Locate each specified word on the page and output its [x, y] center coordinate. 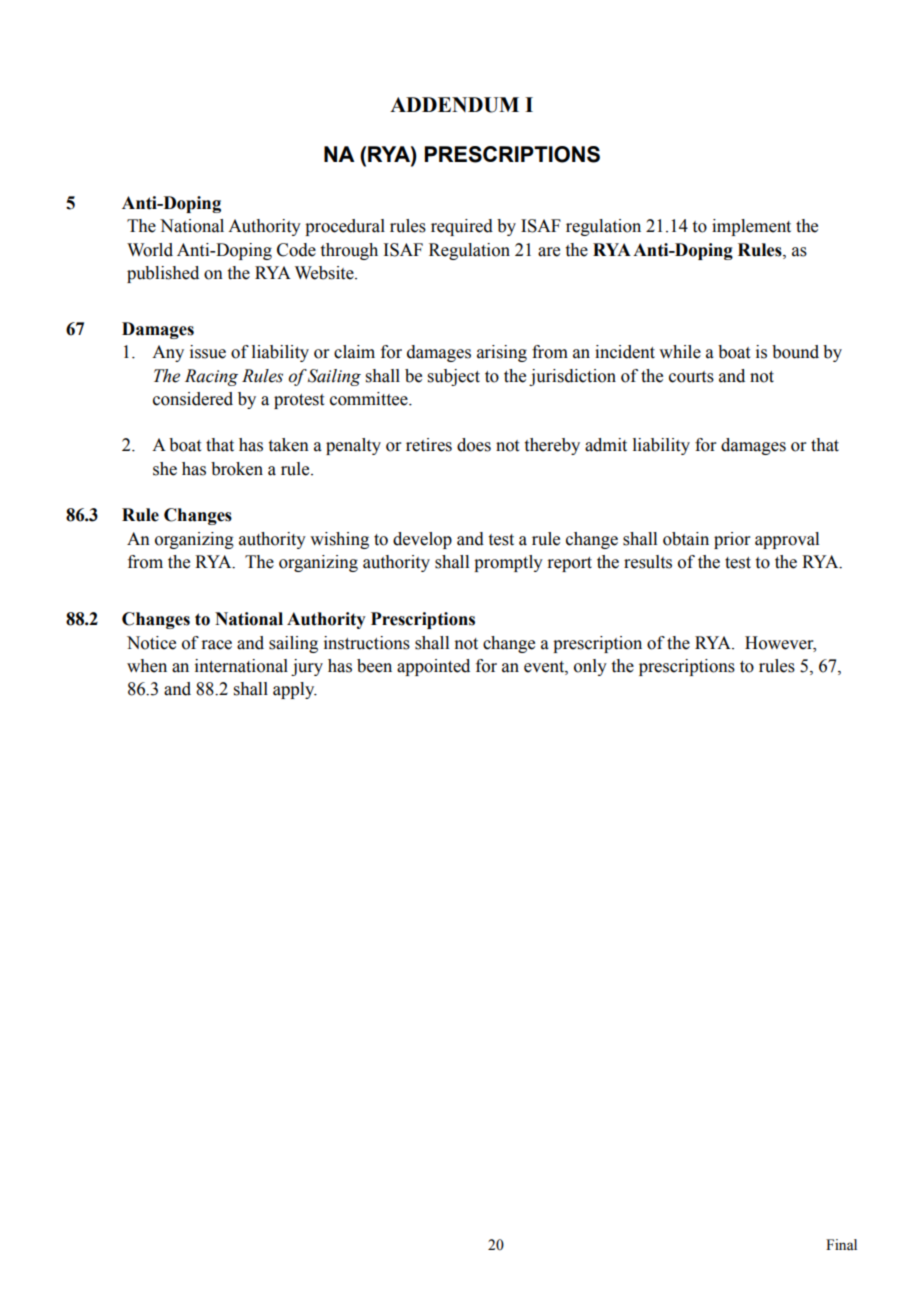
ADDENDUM [454, 105]
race [216, 645]
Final [841, 1244]
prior [732, 540]
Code [296, 250]
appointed [433, 667]
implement [751, 227]
